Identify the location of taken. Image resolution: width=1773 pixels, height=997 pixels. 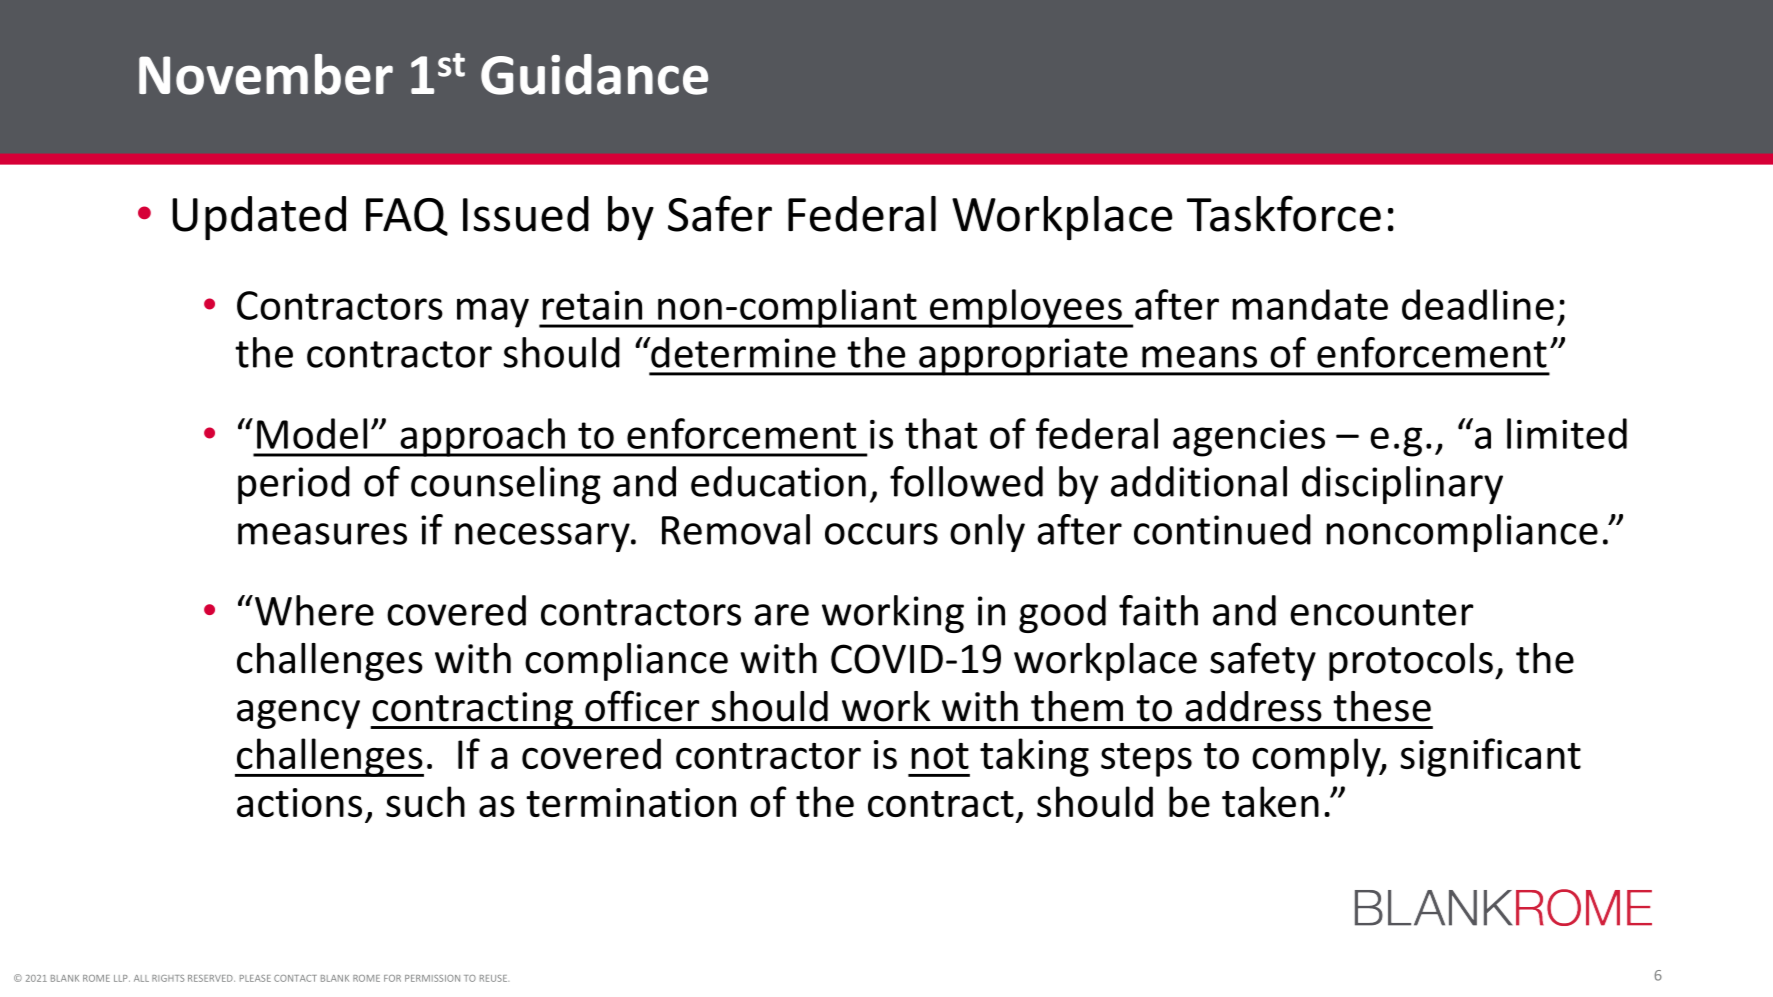
(1270, 801).
